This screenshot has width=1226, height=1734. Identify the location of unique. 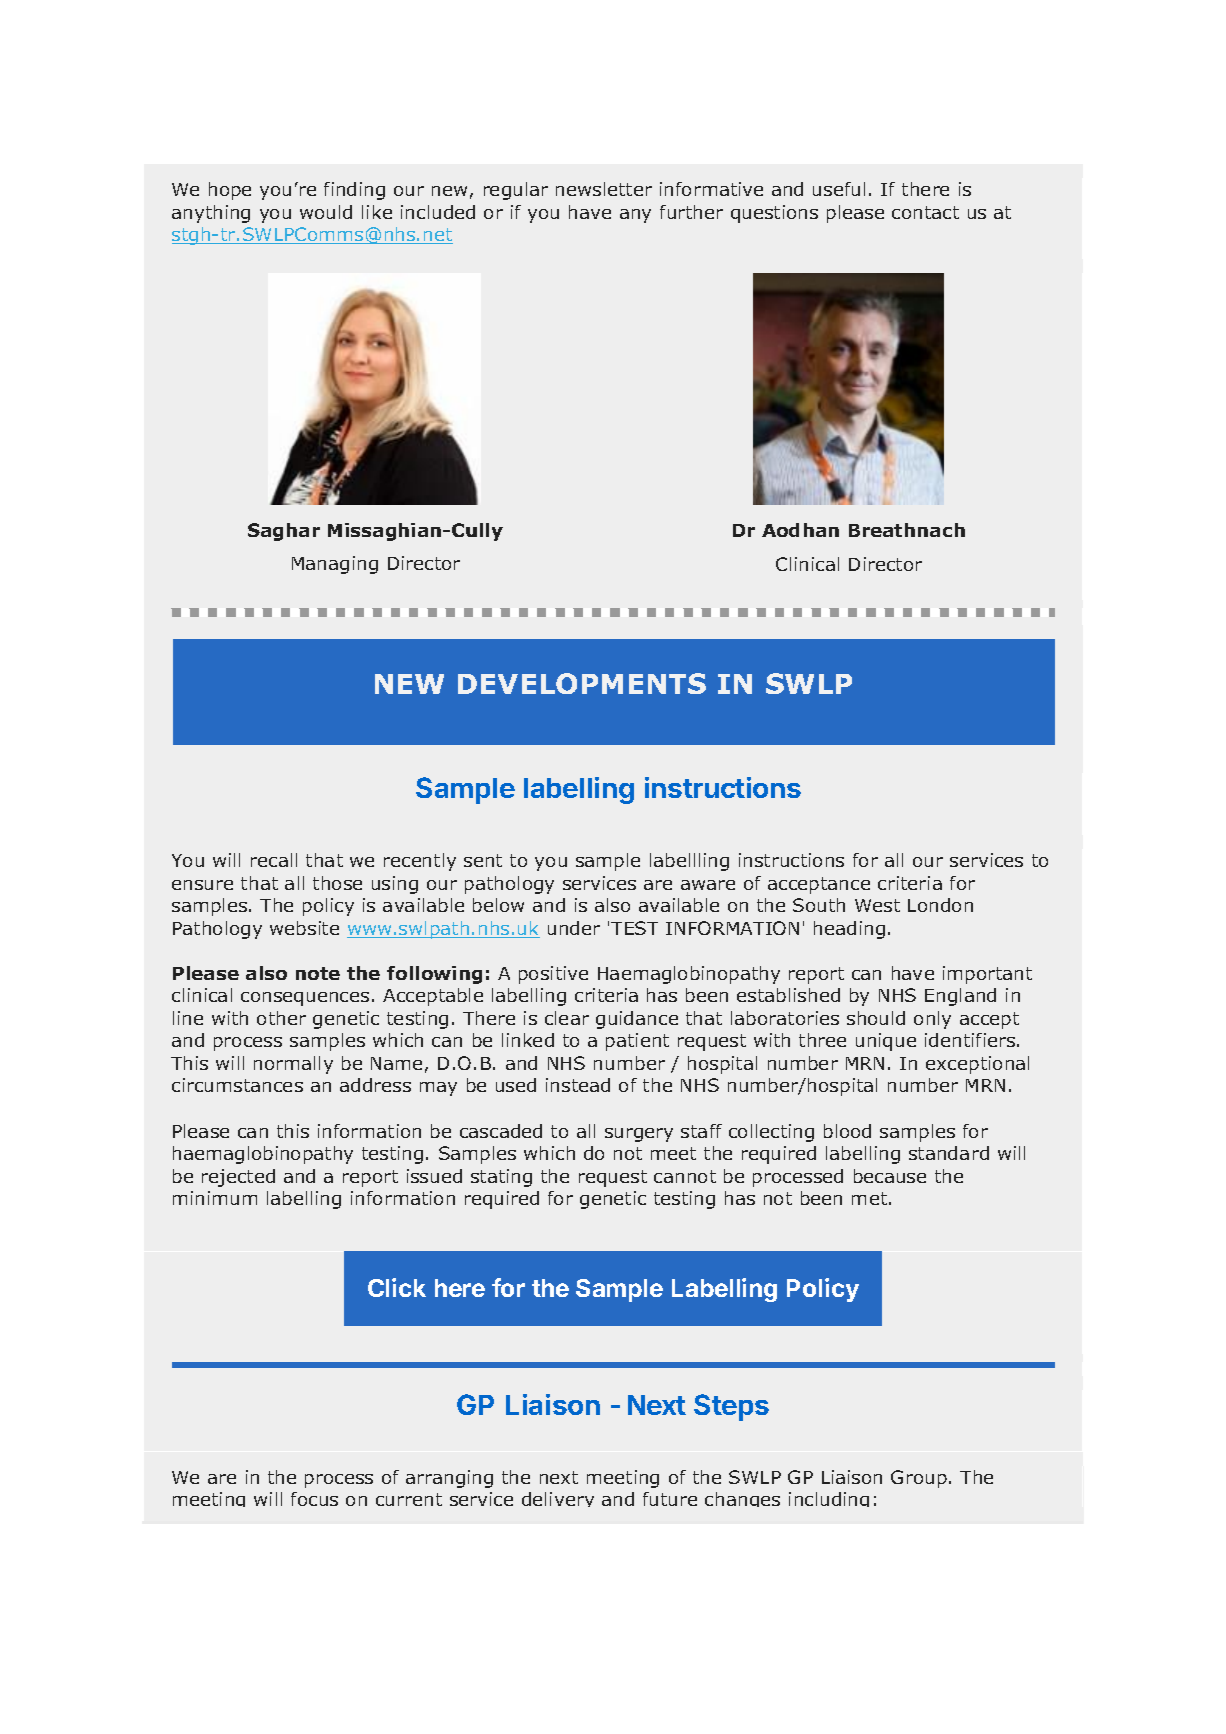
(886, 1042).
